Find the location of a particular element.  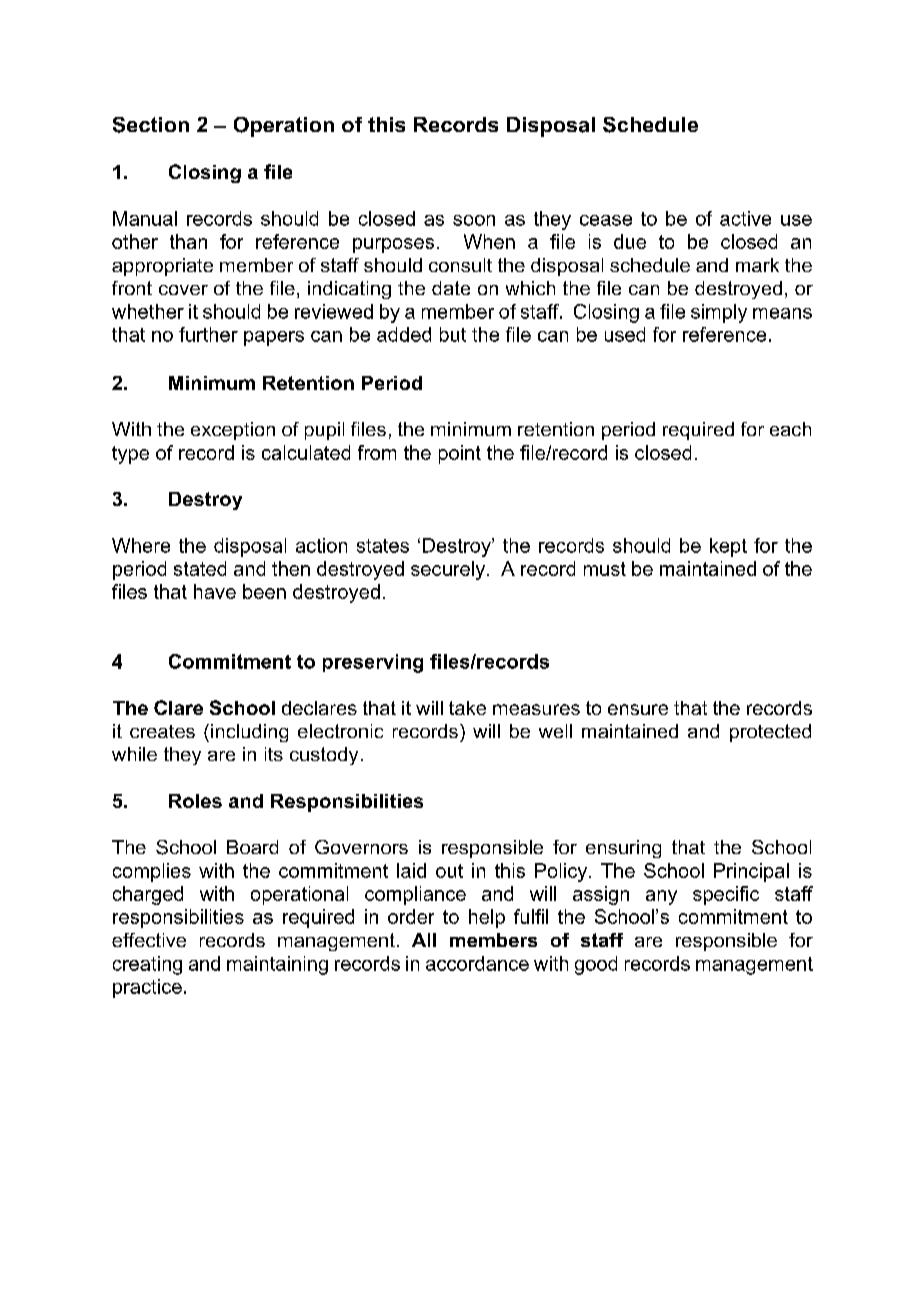

active is located at coordinates (745, 218).
